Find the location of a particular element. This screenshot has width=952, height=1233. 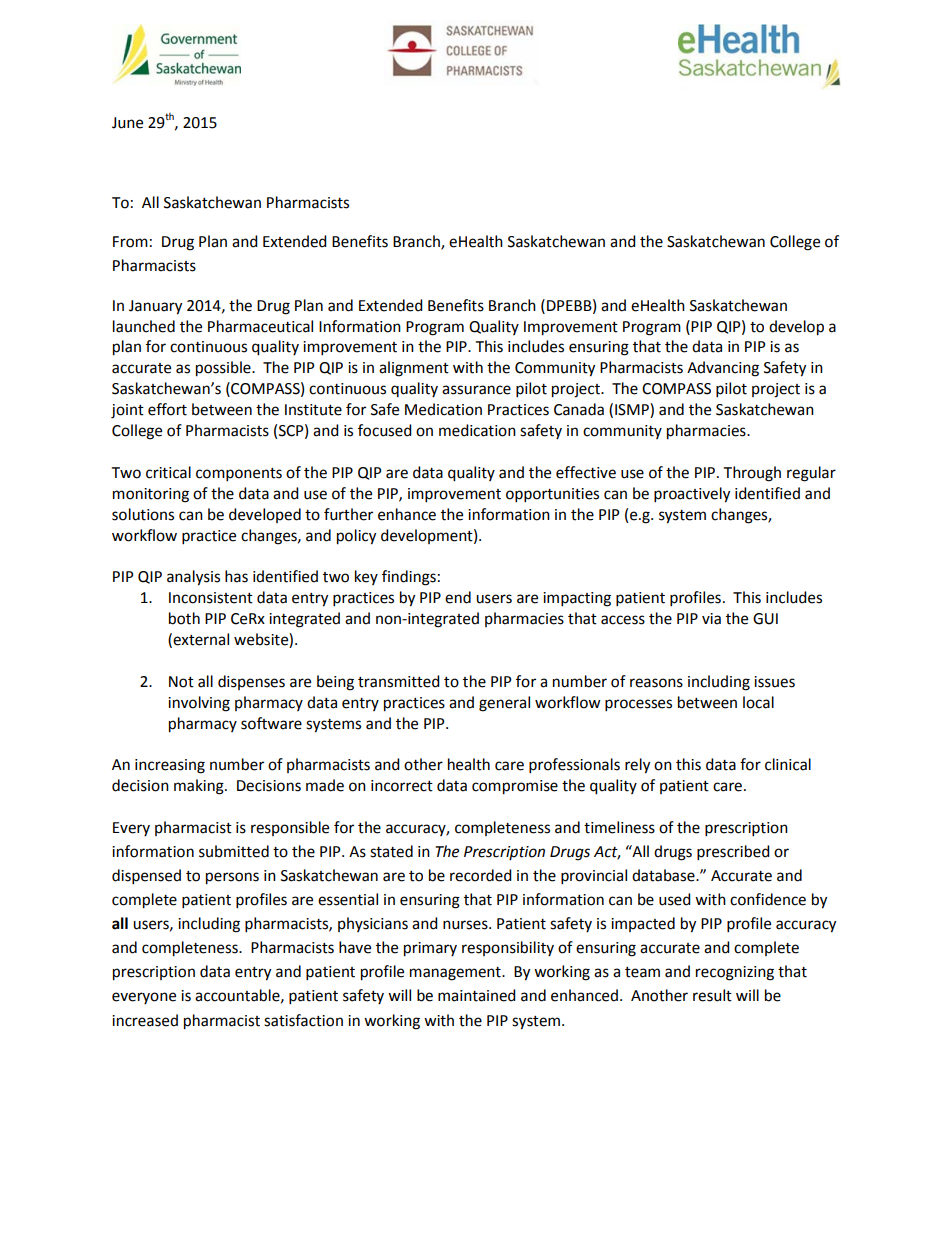

maintained is located at coordinates (477, 995).
